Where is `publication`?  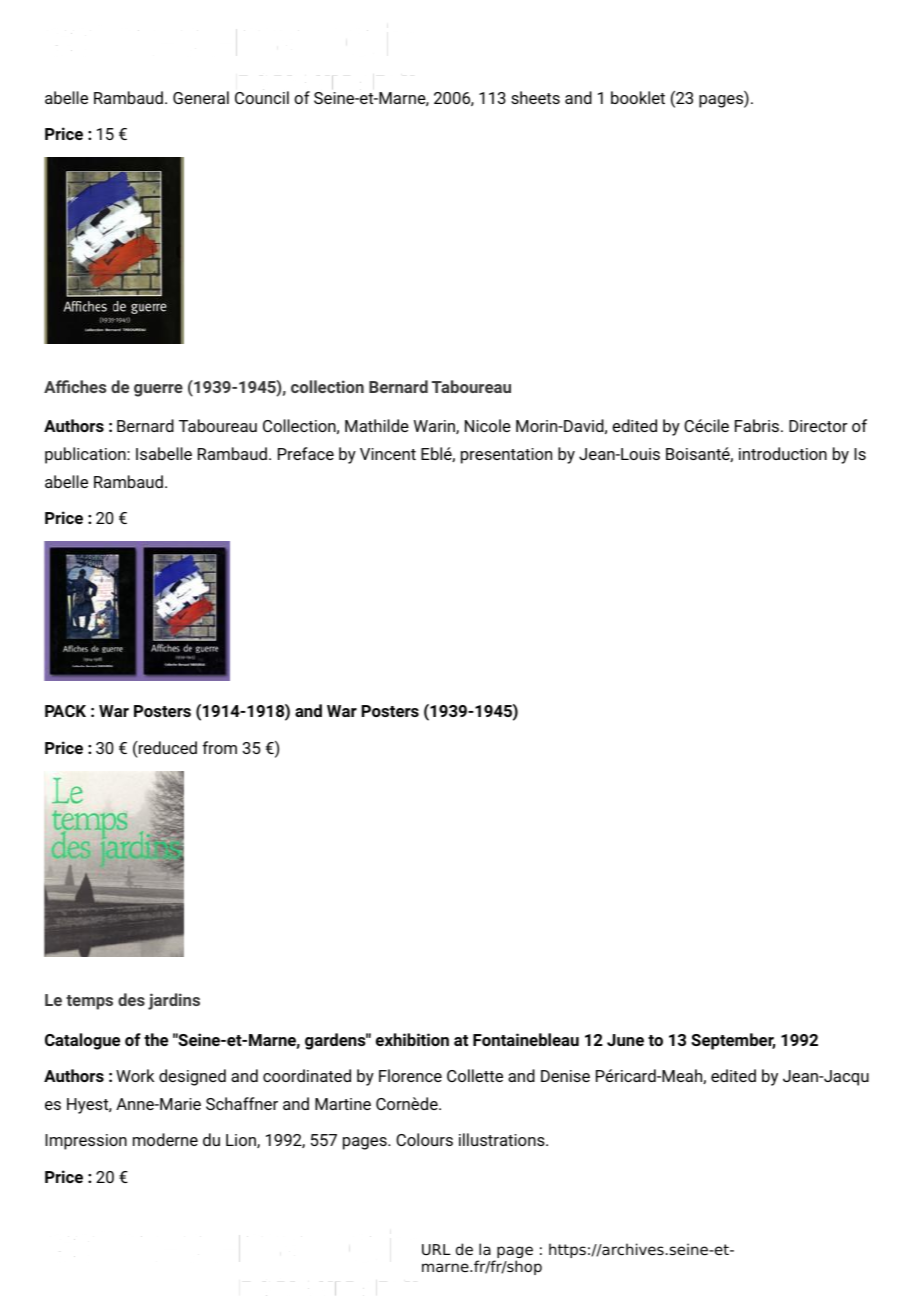 publication is located at coordinates (86, 455).
